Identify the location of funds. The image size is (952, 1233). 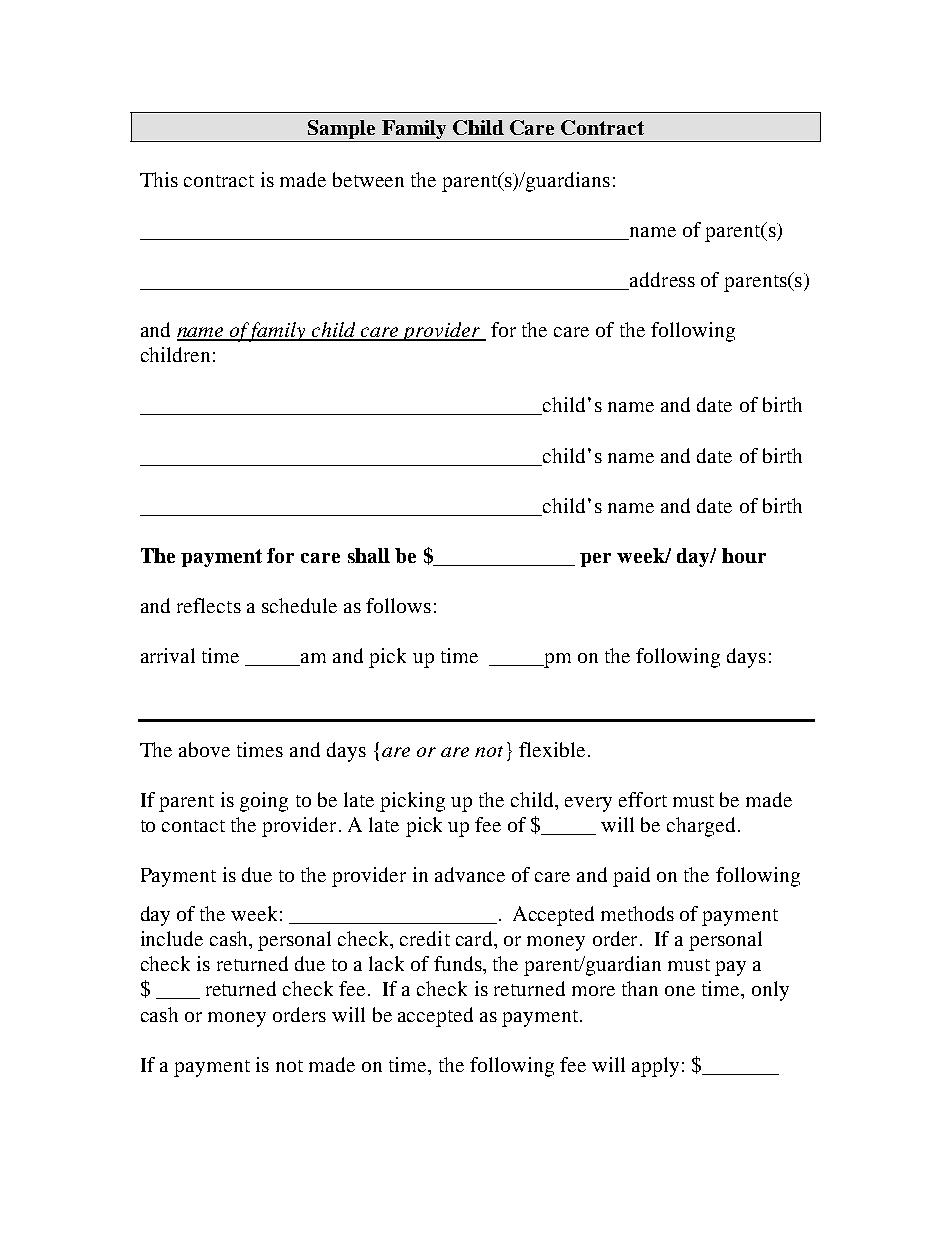
(459, 963).
